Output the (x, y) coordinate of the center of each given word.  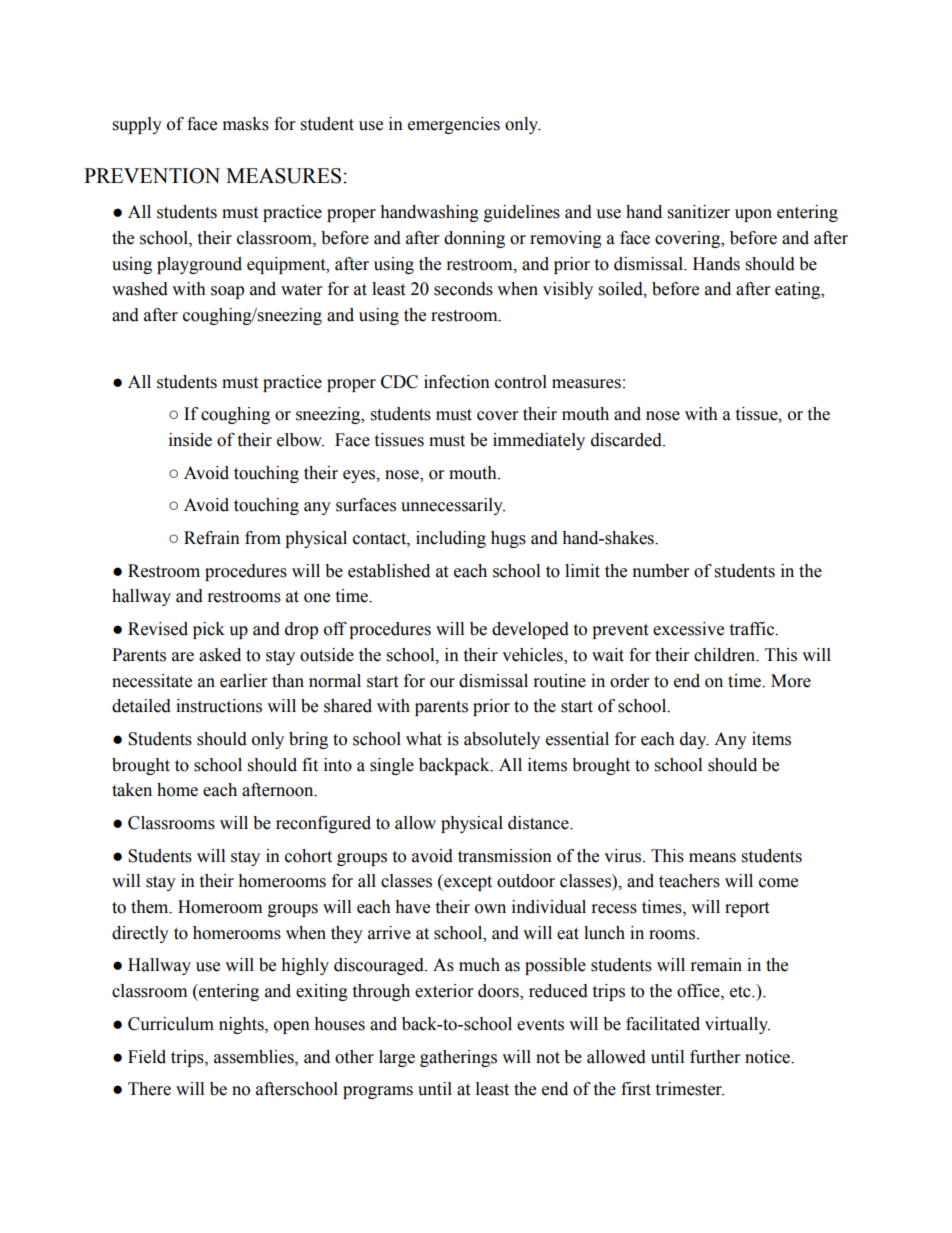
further (715, 1057)
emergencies (454, 125)
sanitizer (699, 212)
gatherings (458, 1058)
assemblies (255, 1057)
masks (246, 124)
